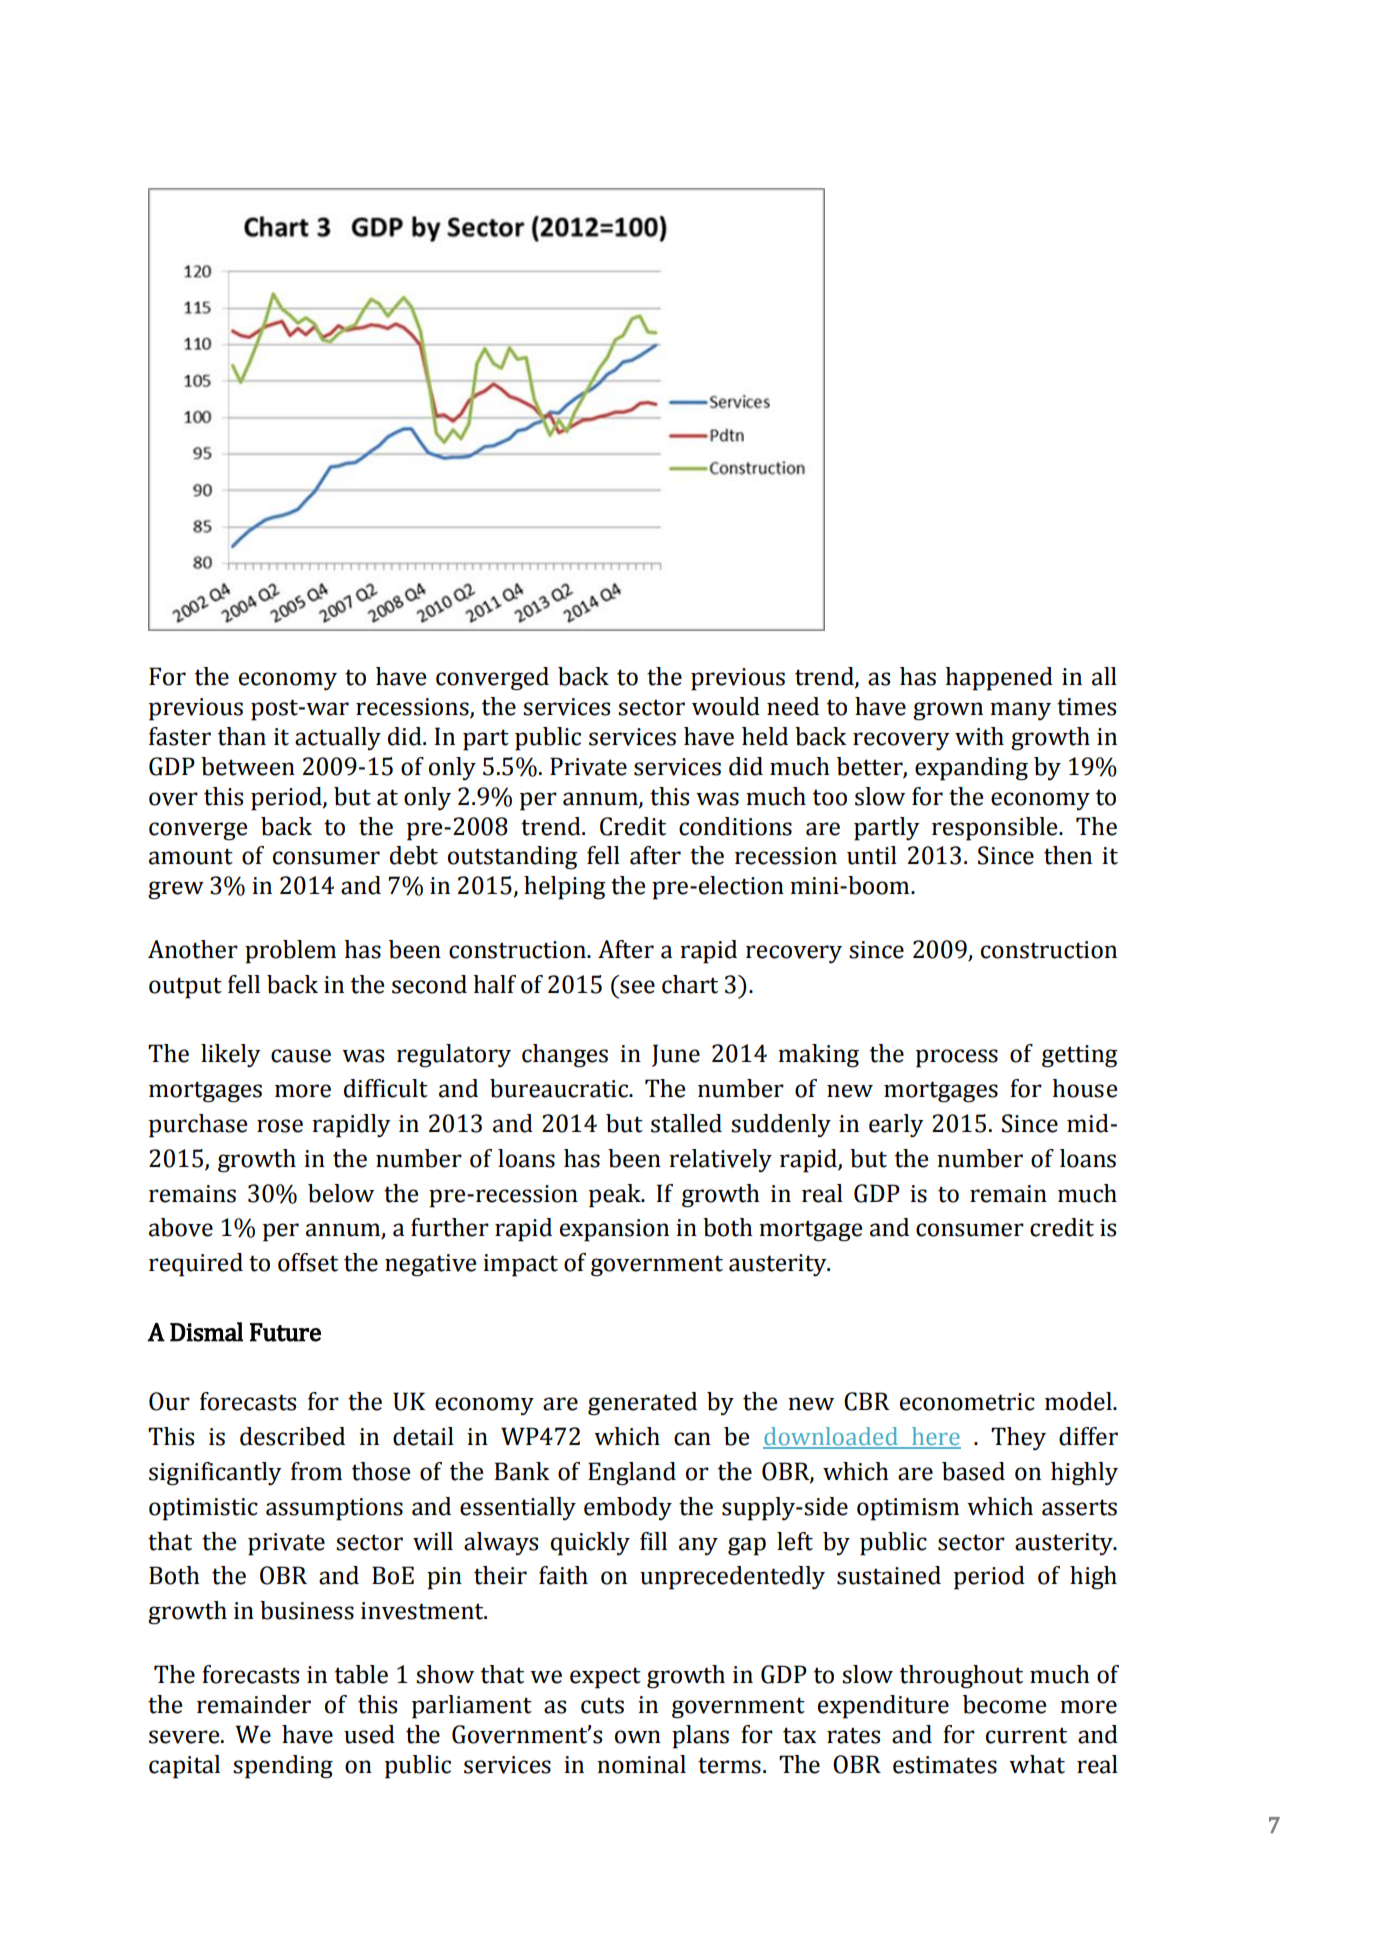 The width and height of the image is (1381, 1953). Describe the element at coordinates (334, 1509) in the image. I see `assumptions` at that location.
